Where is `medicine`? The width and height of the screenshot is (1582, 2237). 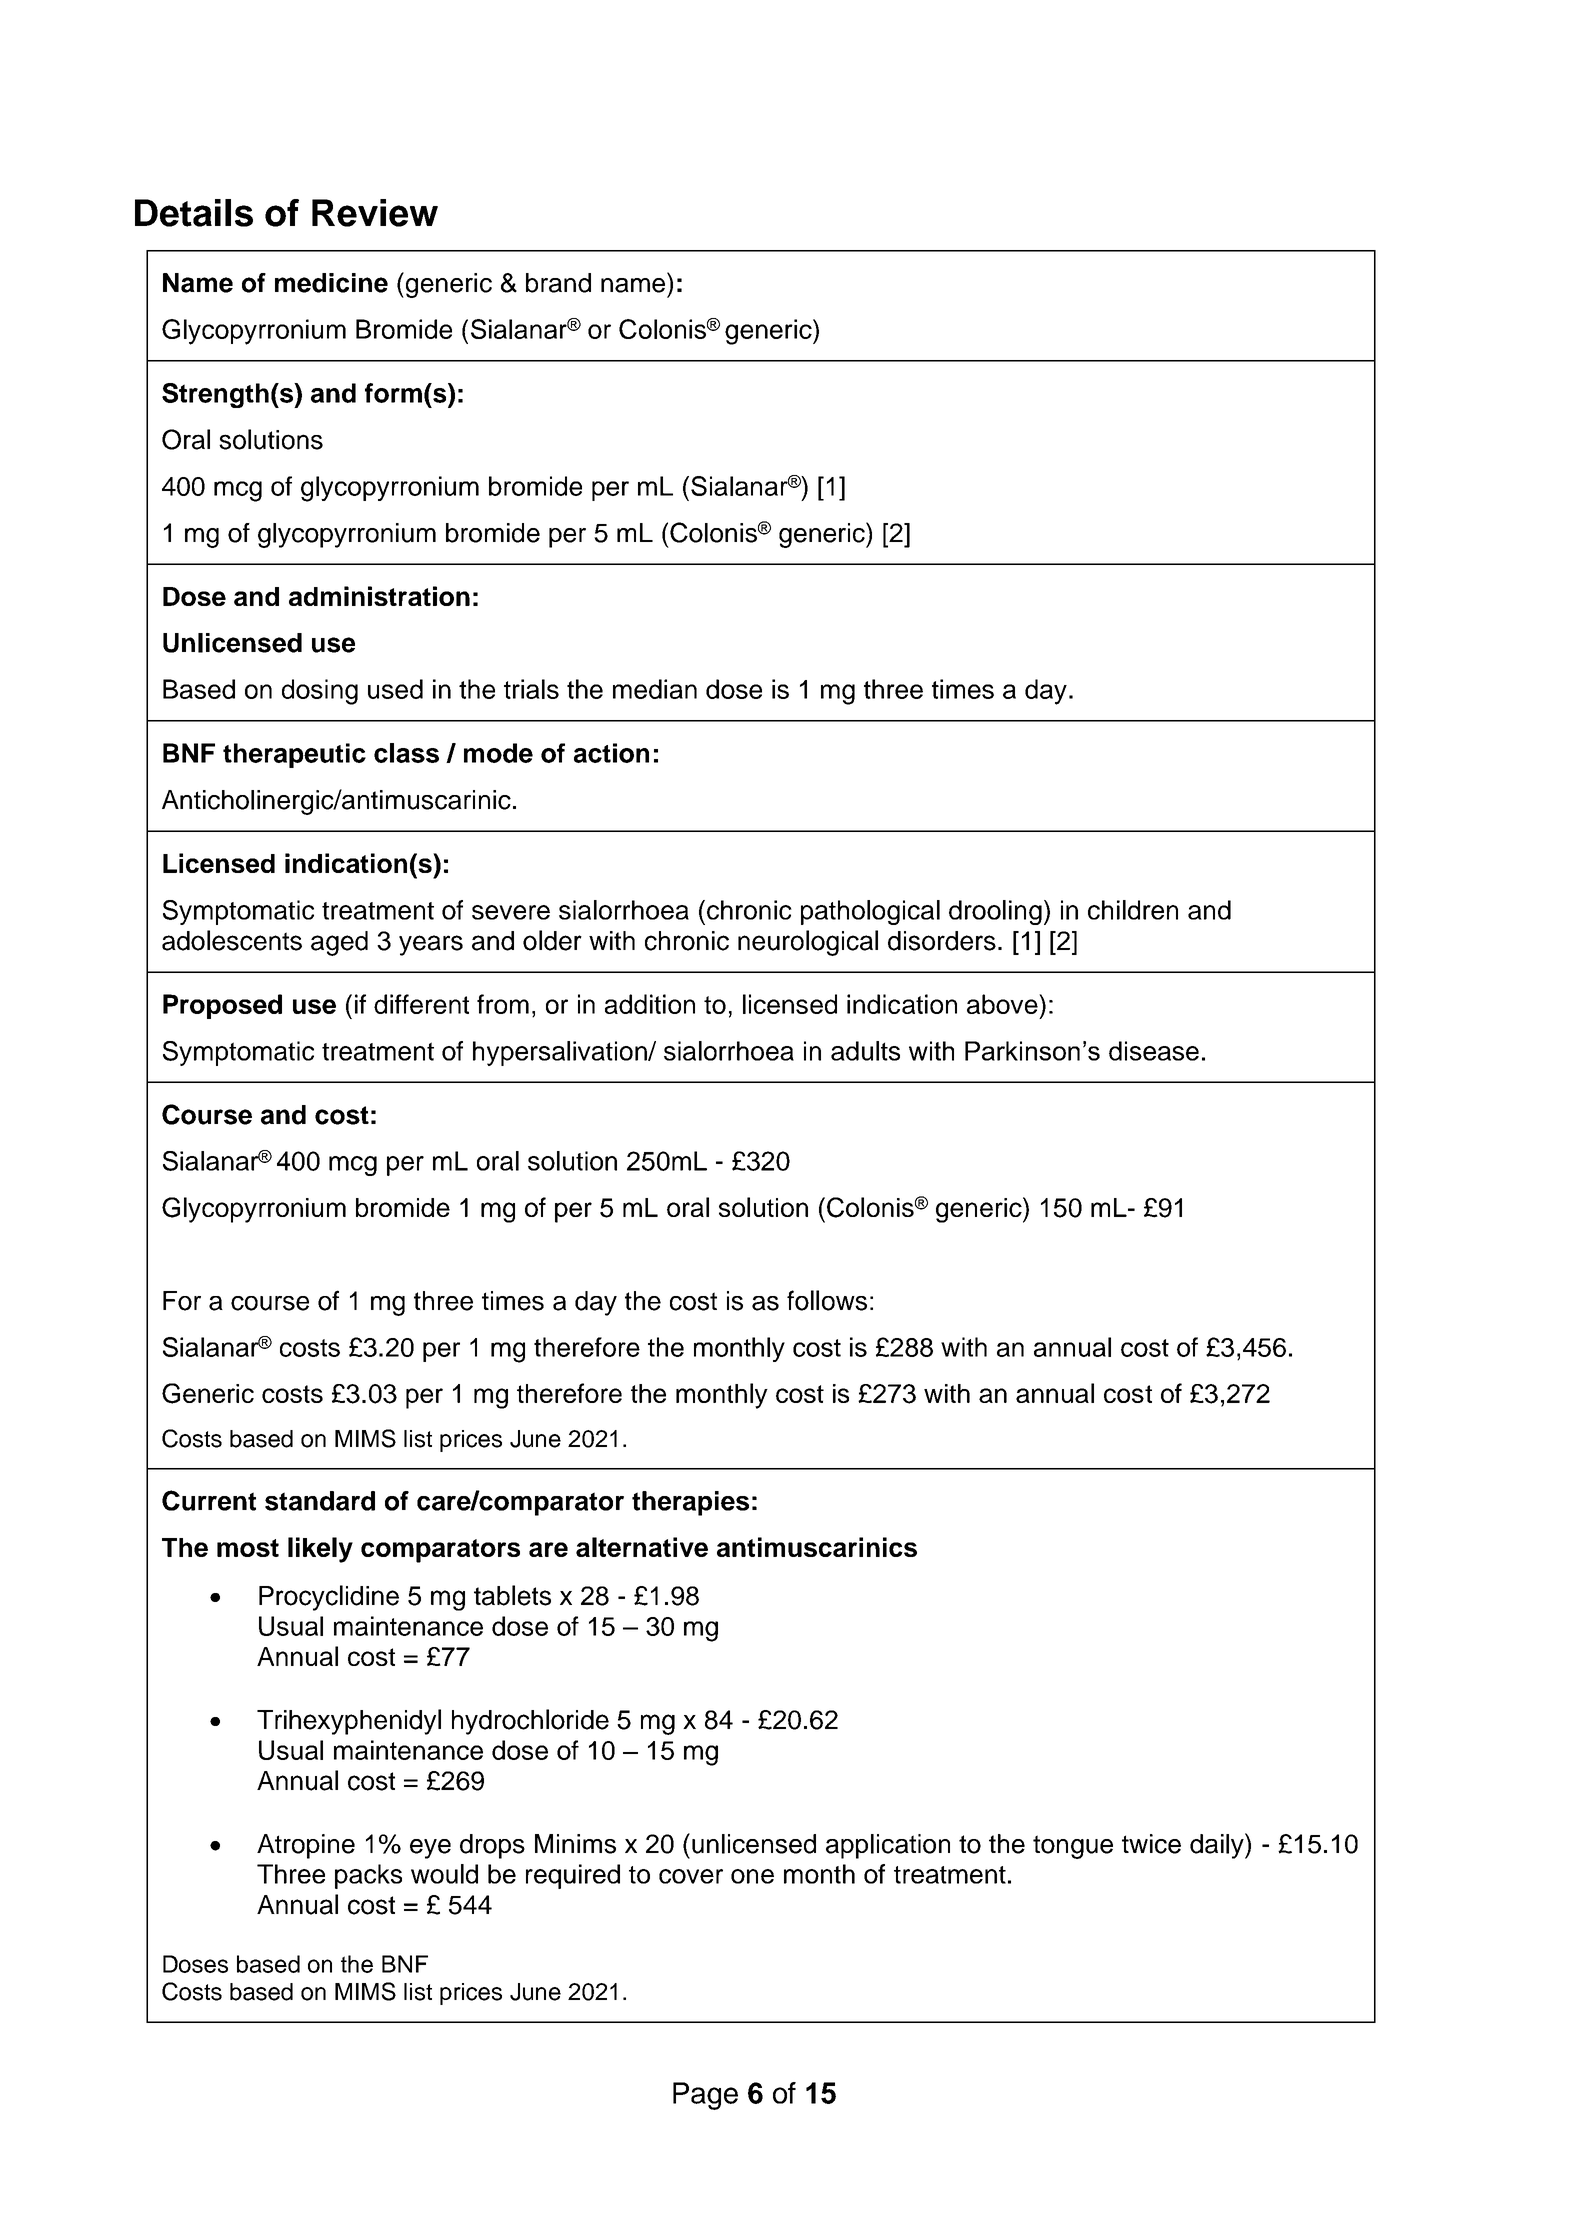
medicine is located at coordinates (331, 283).
